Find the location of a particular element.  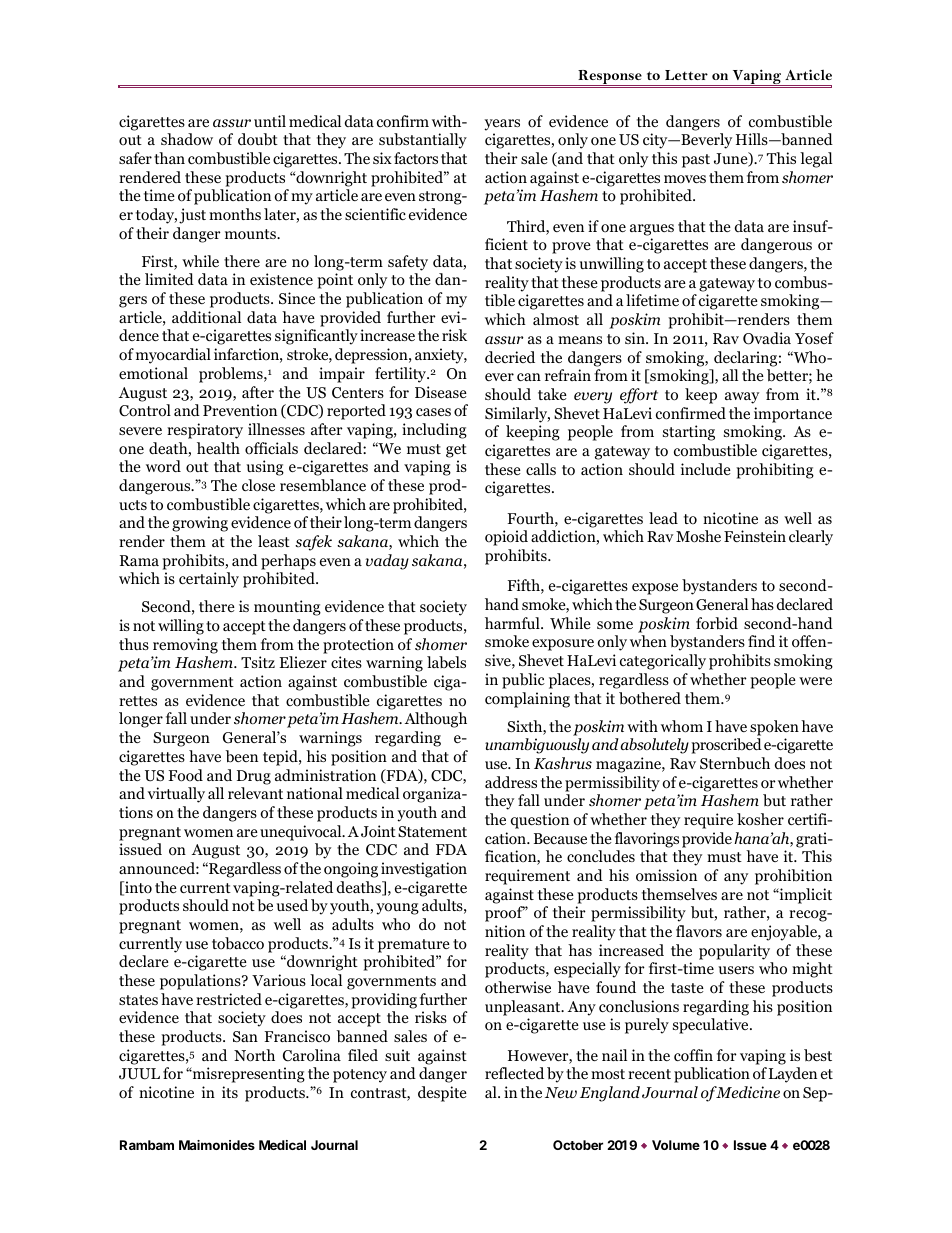

shadow is located at coordinates (187, 139).
